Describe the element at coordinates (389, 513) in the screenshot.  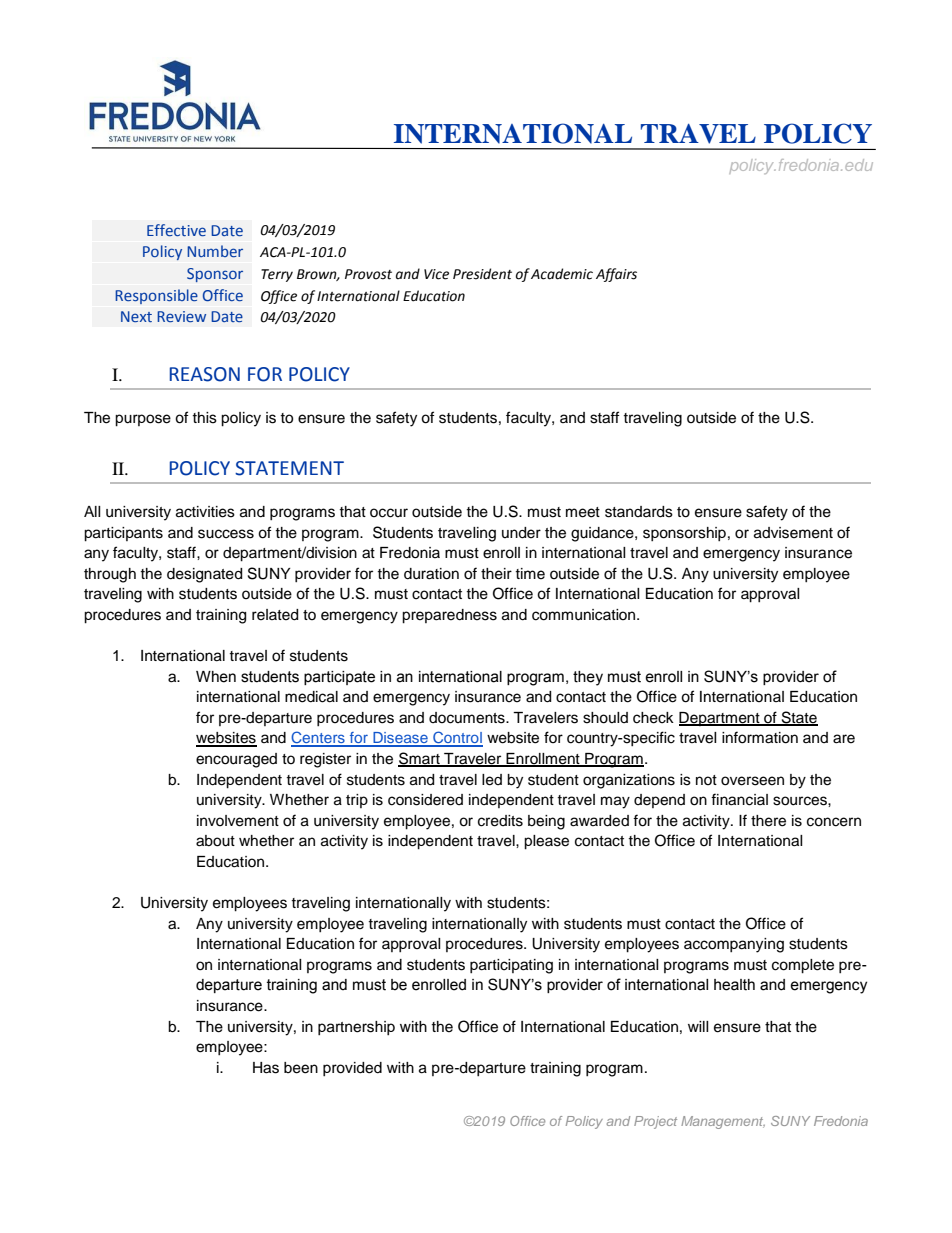
I see `occur` at that location.
